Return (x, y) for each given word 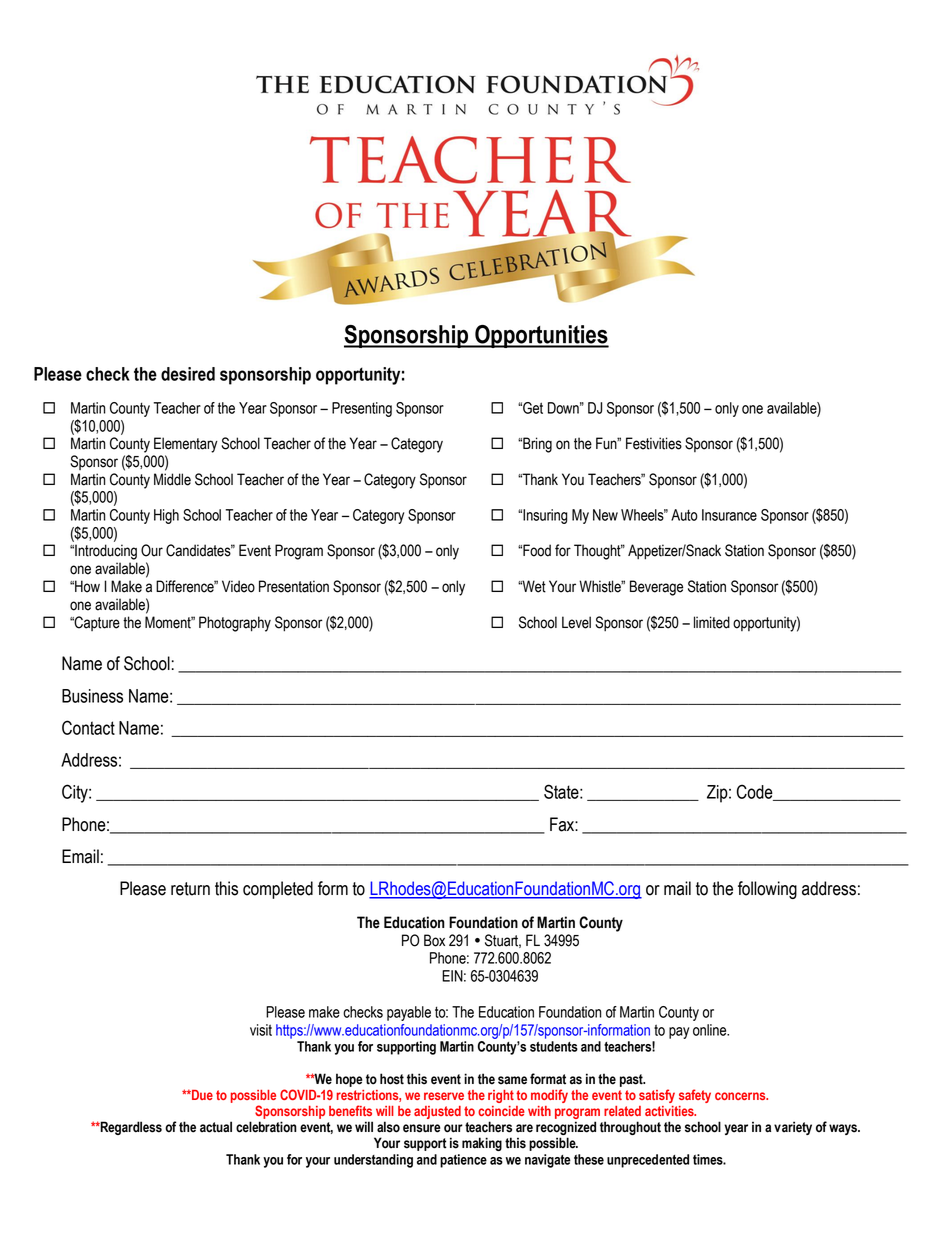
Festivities (654, 443)
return (190, 889)
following (767, 890)
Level (576, 622)
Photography (235, 624)
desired (188, 374)
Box (434, 940)
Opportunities (541, 336)
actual (216, 1127)
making (482, 1144)
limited (712, 622)
